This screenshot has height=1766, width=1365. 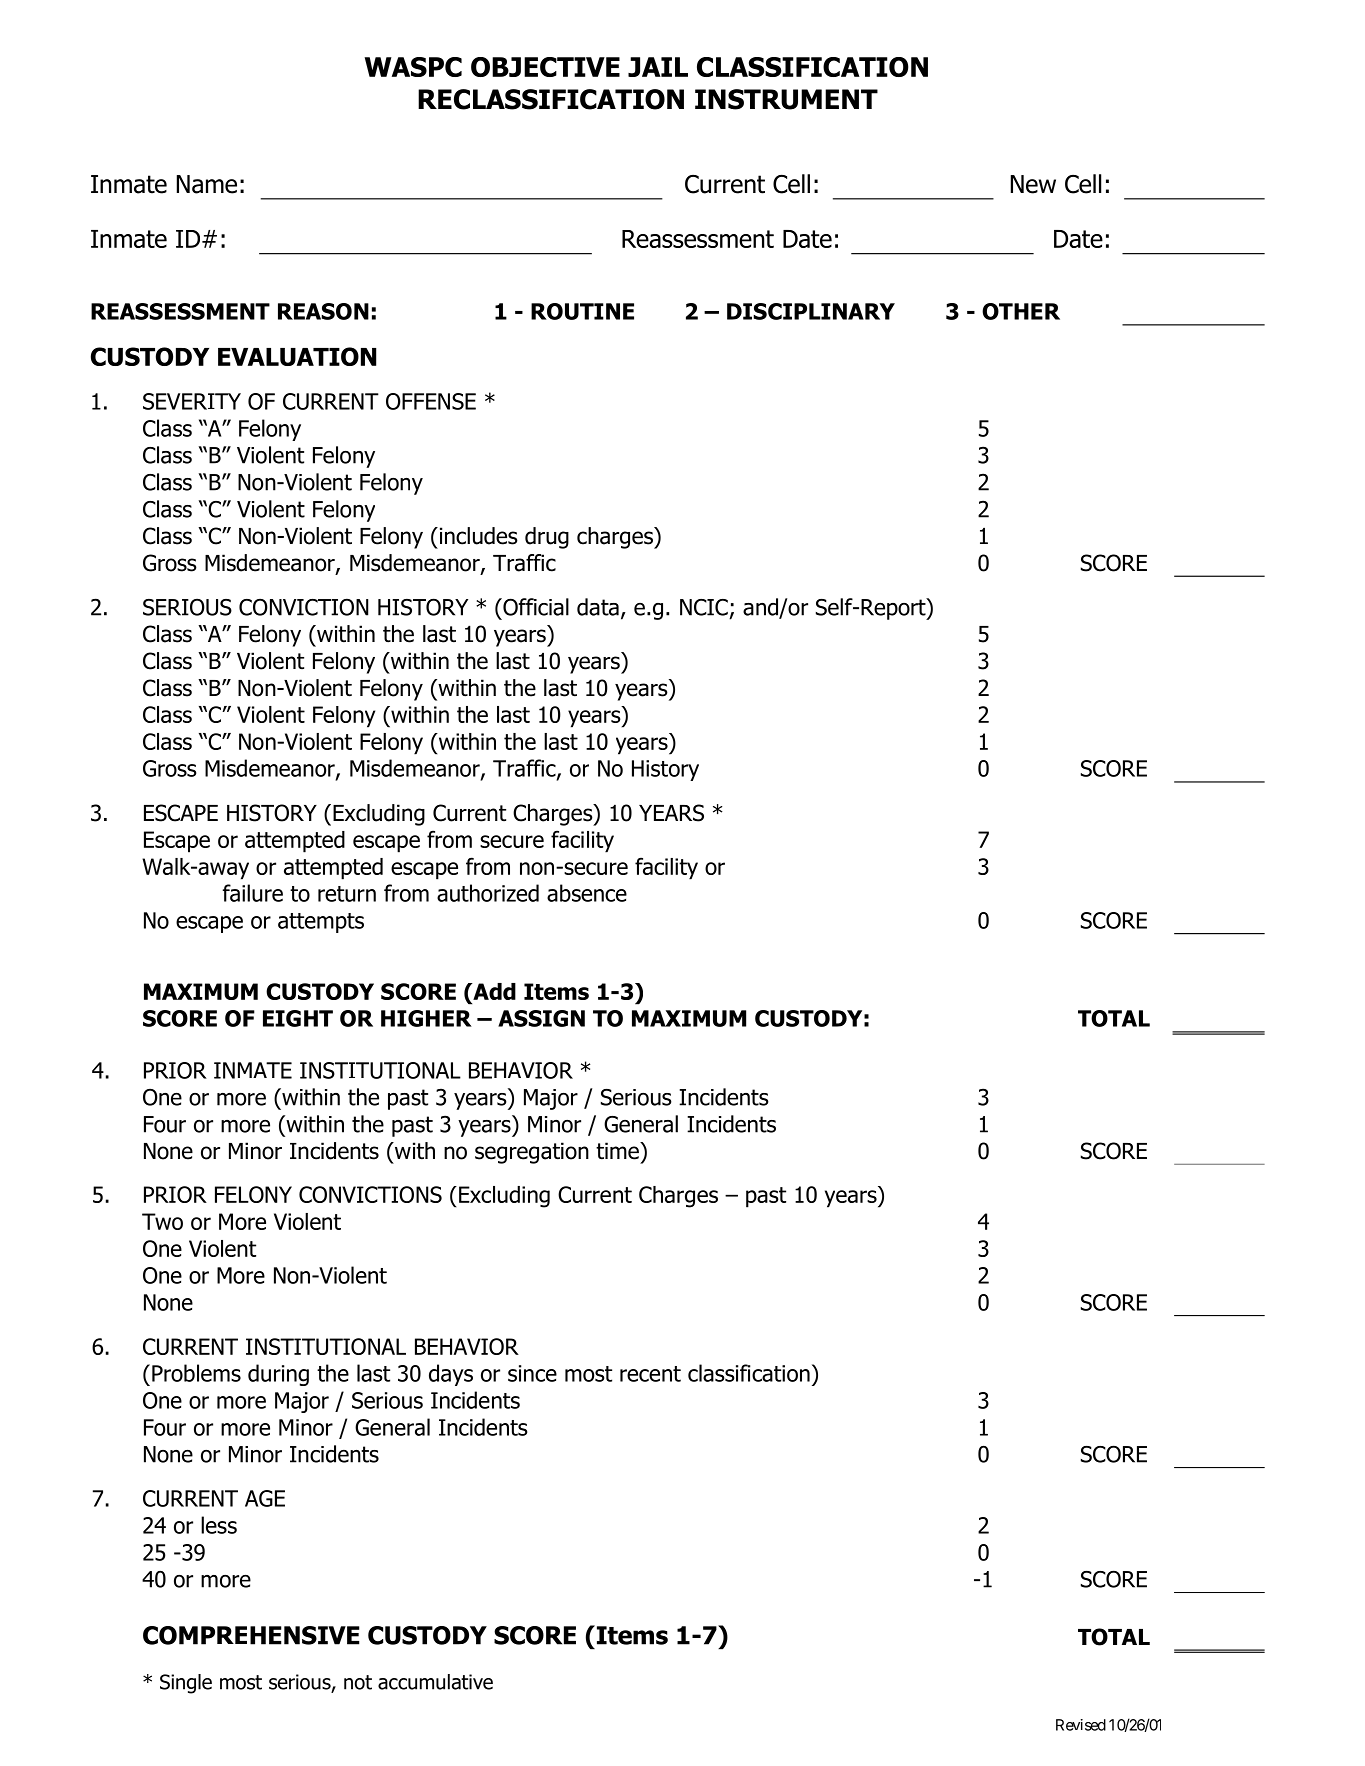 I want to click on Two, so click(x=162, y=1221).
